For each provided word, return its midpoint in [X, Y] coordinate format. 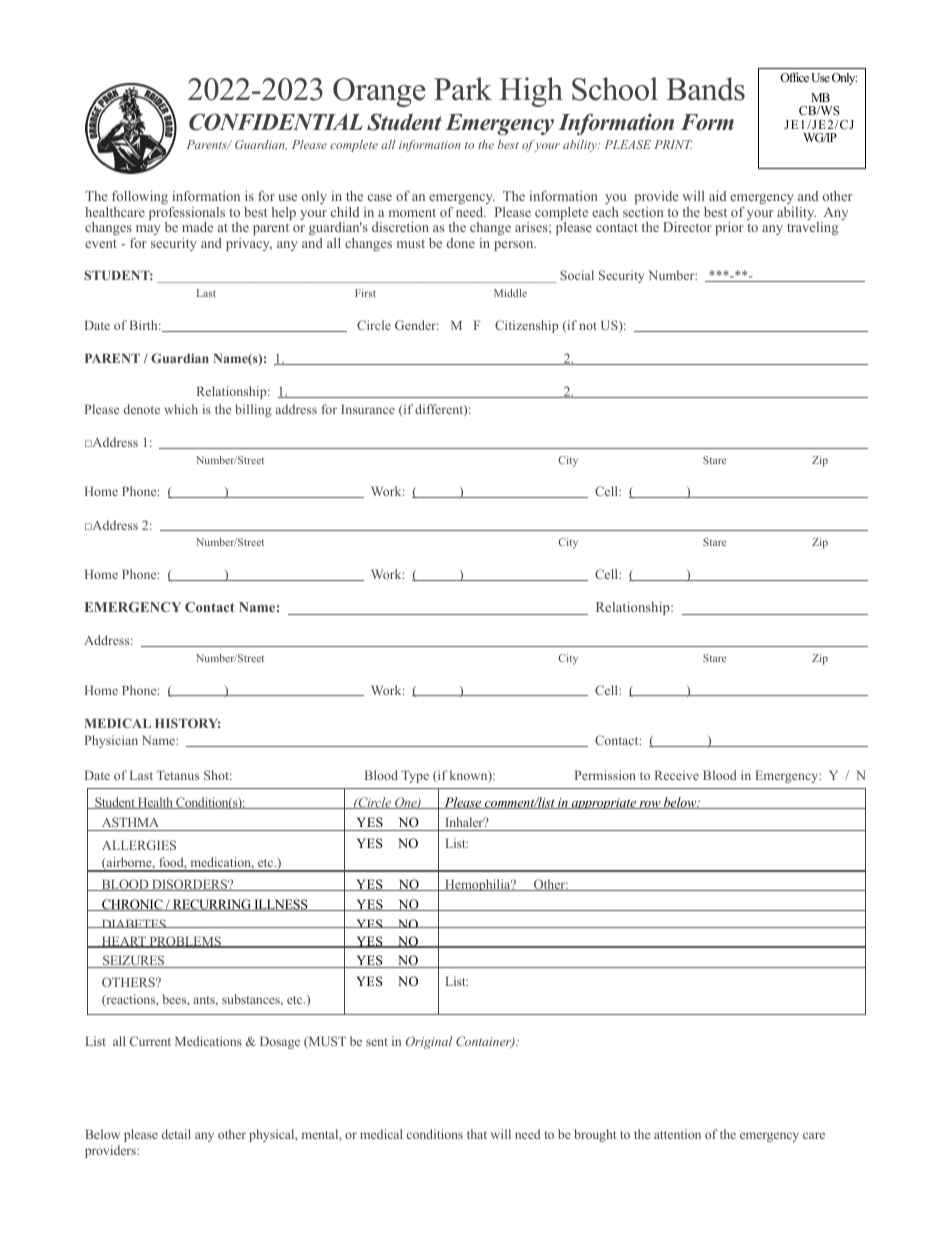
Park [463, 89]
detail [176, 1134]
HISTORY [187, 723]
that [477, 1134]
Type [415, 776]
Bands [705, 89]
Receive [677, 775]
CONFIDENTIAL [276, 122]
